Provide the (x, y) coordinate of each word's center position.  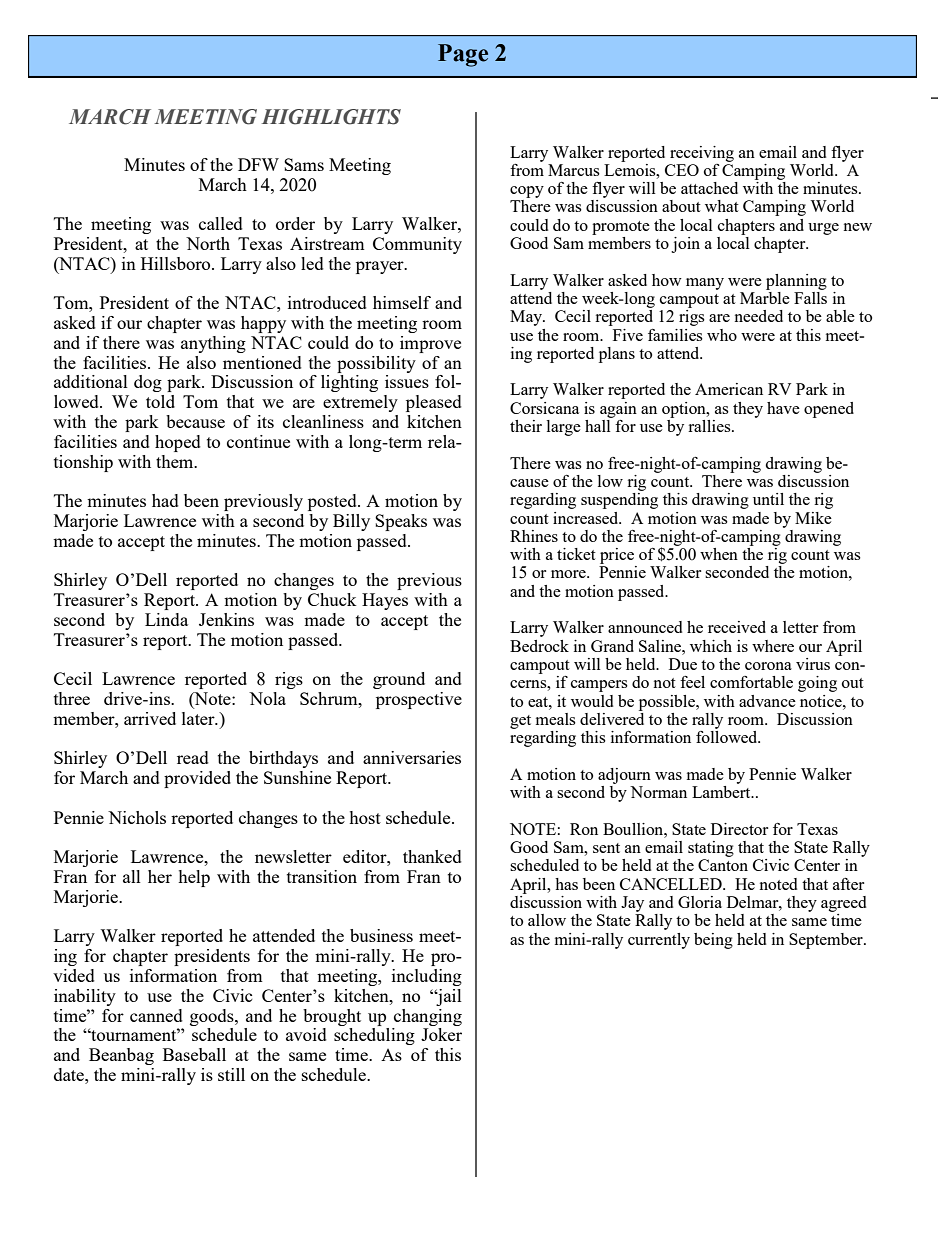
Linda (166, 619)
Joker (441, 1034)
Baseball (194, 1054)
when (719, 554)
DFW (258, 164)
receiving (702, 154)
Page (463, 55)
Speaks (401, 522)
